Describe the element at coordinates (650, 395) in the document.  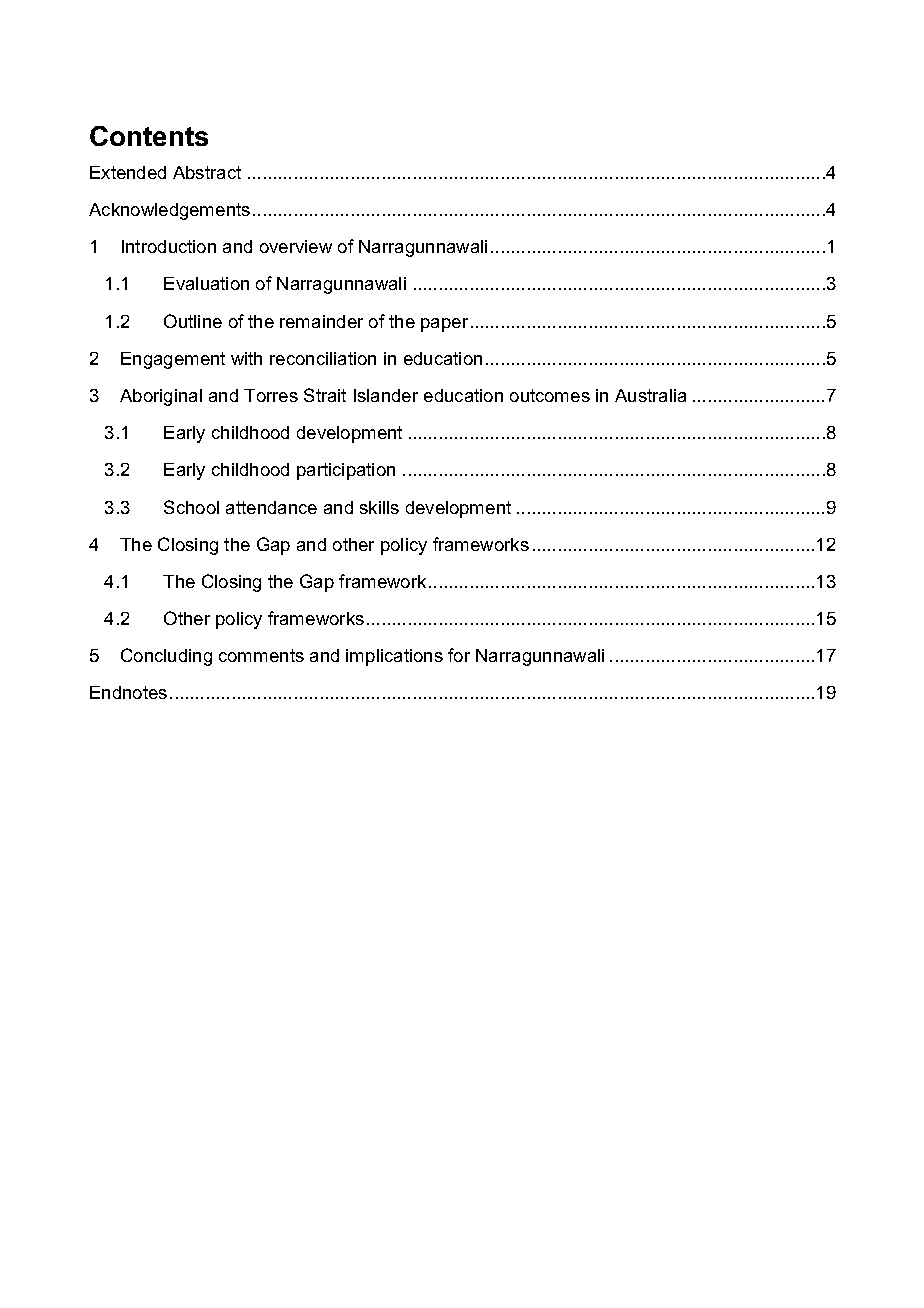
I see `Australia` at that location.
